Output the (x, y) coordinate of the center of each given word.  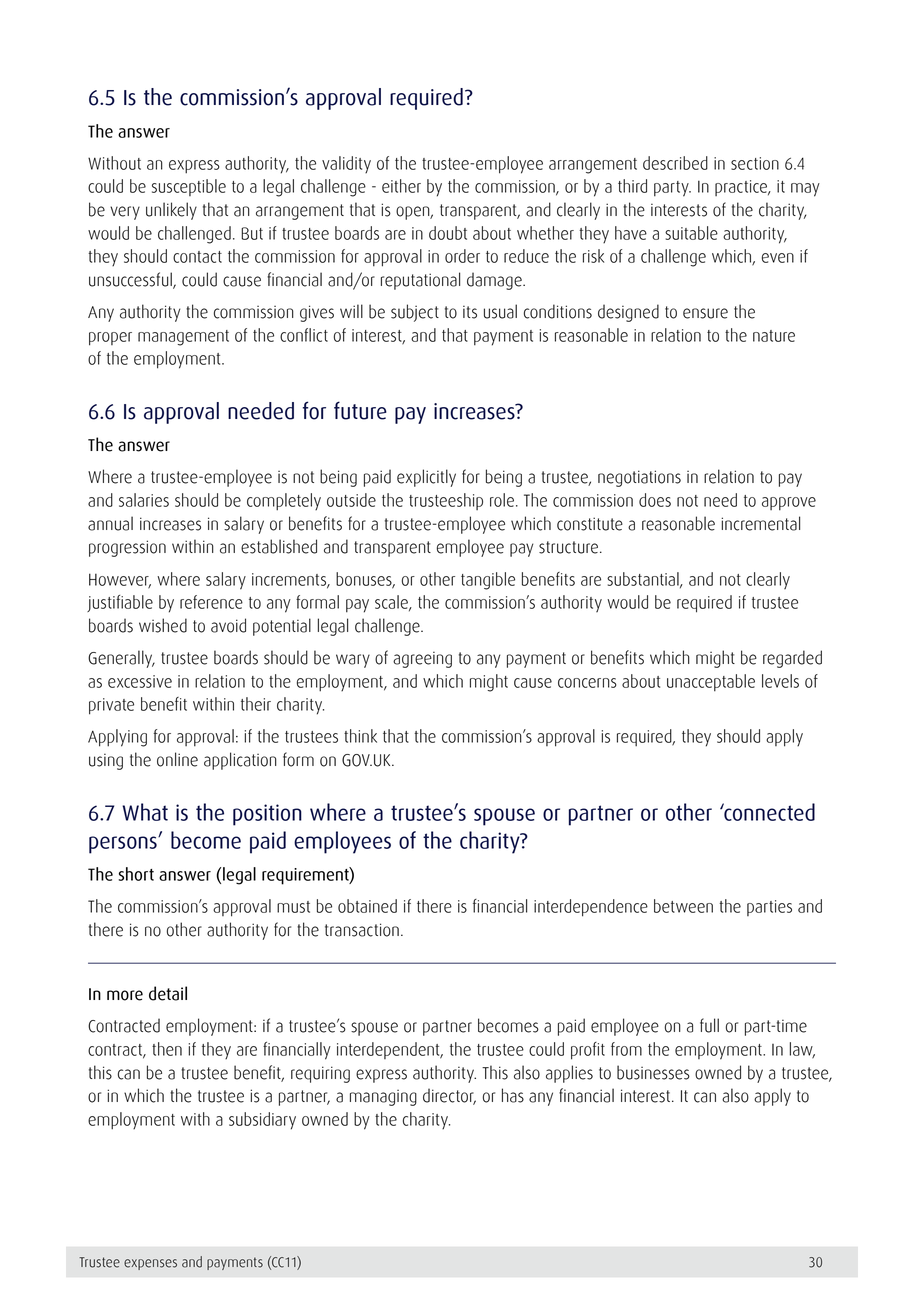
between (683, 906)
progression (127, 548)
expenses (150, 1264)
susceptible (189, 187)
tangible (488, 581)
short (136, 874)
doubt (448, 233)
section (755, 163)
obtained (367, 906)
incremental (760, 523)
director (449, 1096)
